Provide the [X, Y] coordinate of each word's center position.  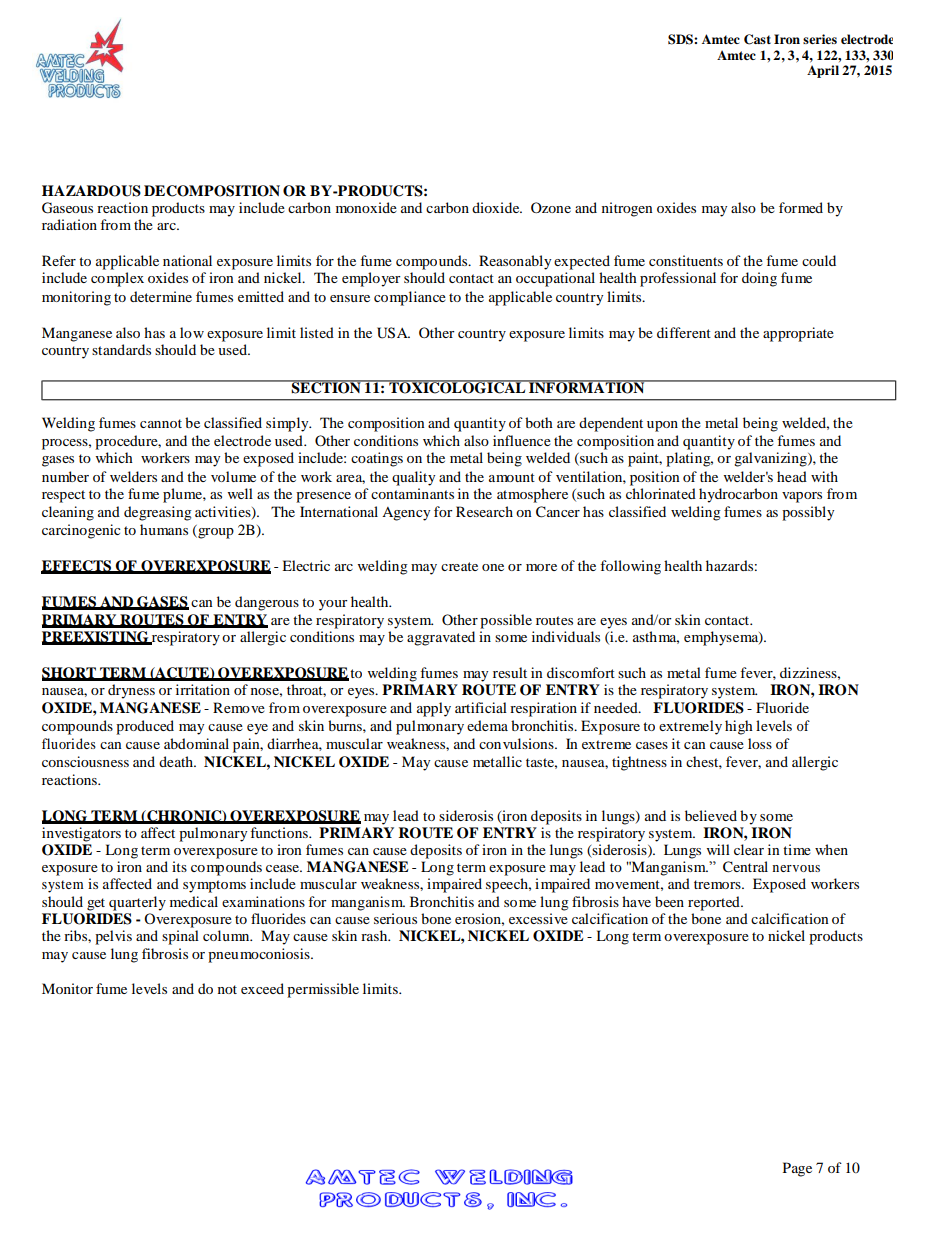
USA [393, 333]
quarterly [137, 903]
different [684, 332]
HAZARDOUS [91, 191]
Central [745, 867]
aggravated [441, 638]
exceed [262, 988]
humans [164, 529]
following [630, 567]
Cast [757, 39]
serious [395, 918]
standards [121, 349]
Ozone [551, 207]
